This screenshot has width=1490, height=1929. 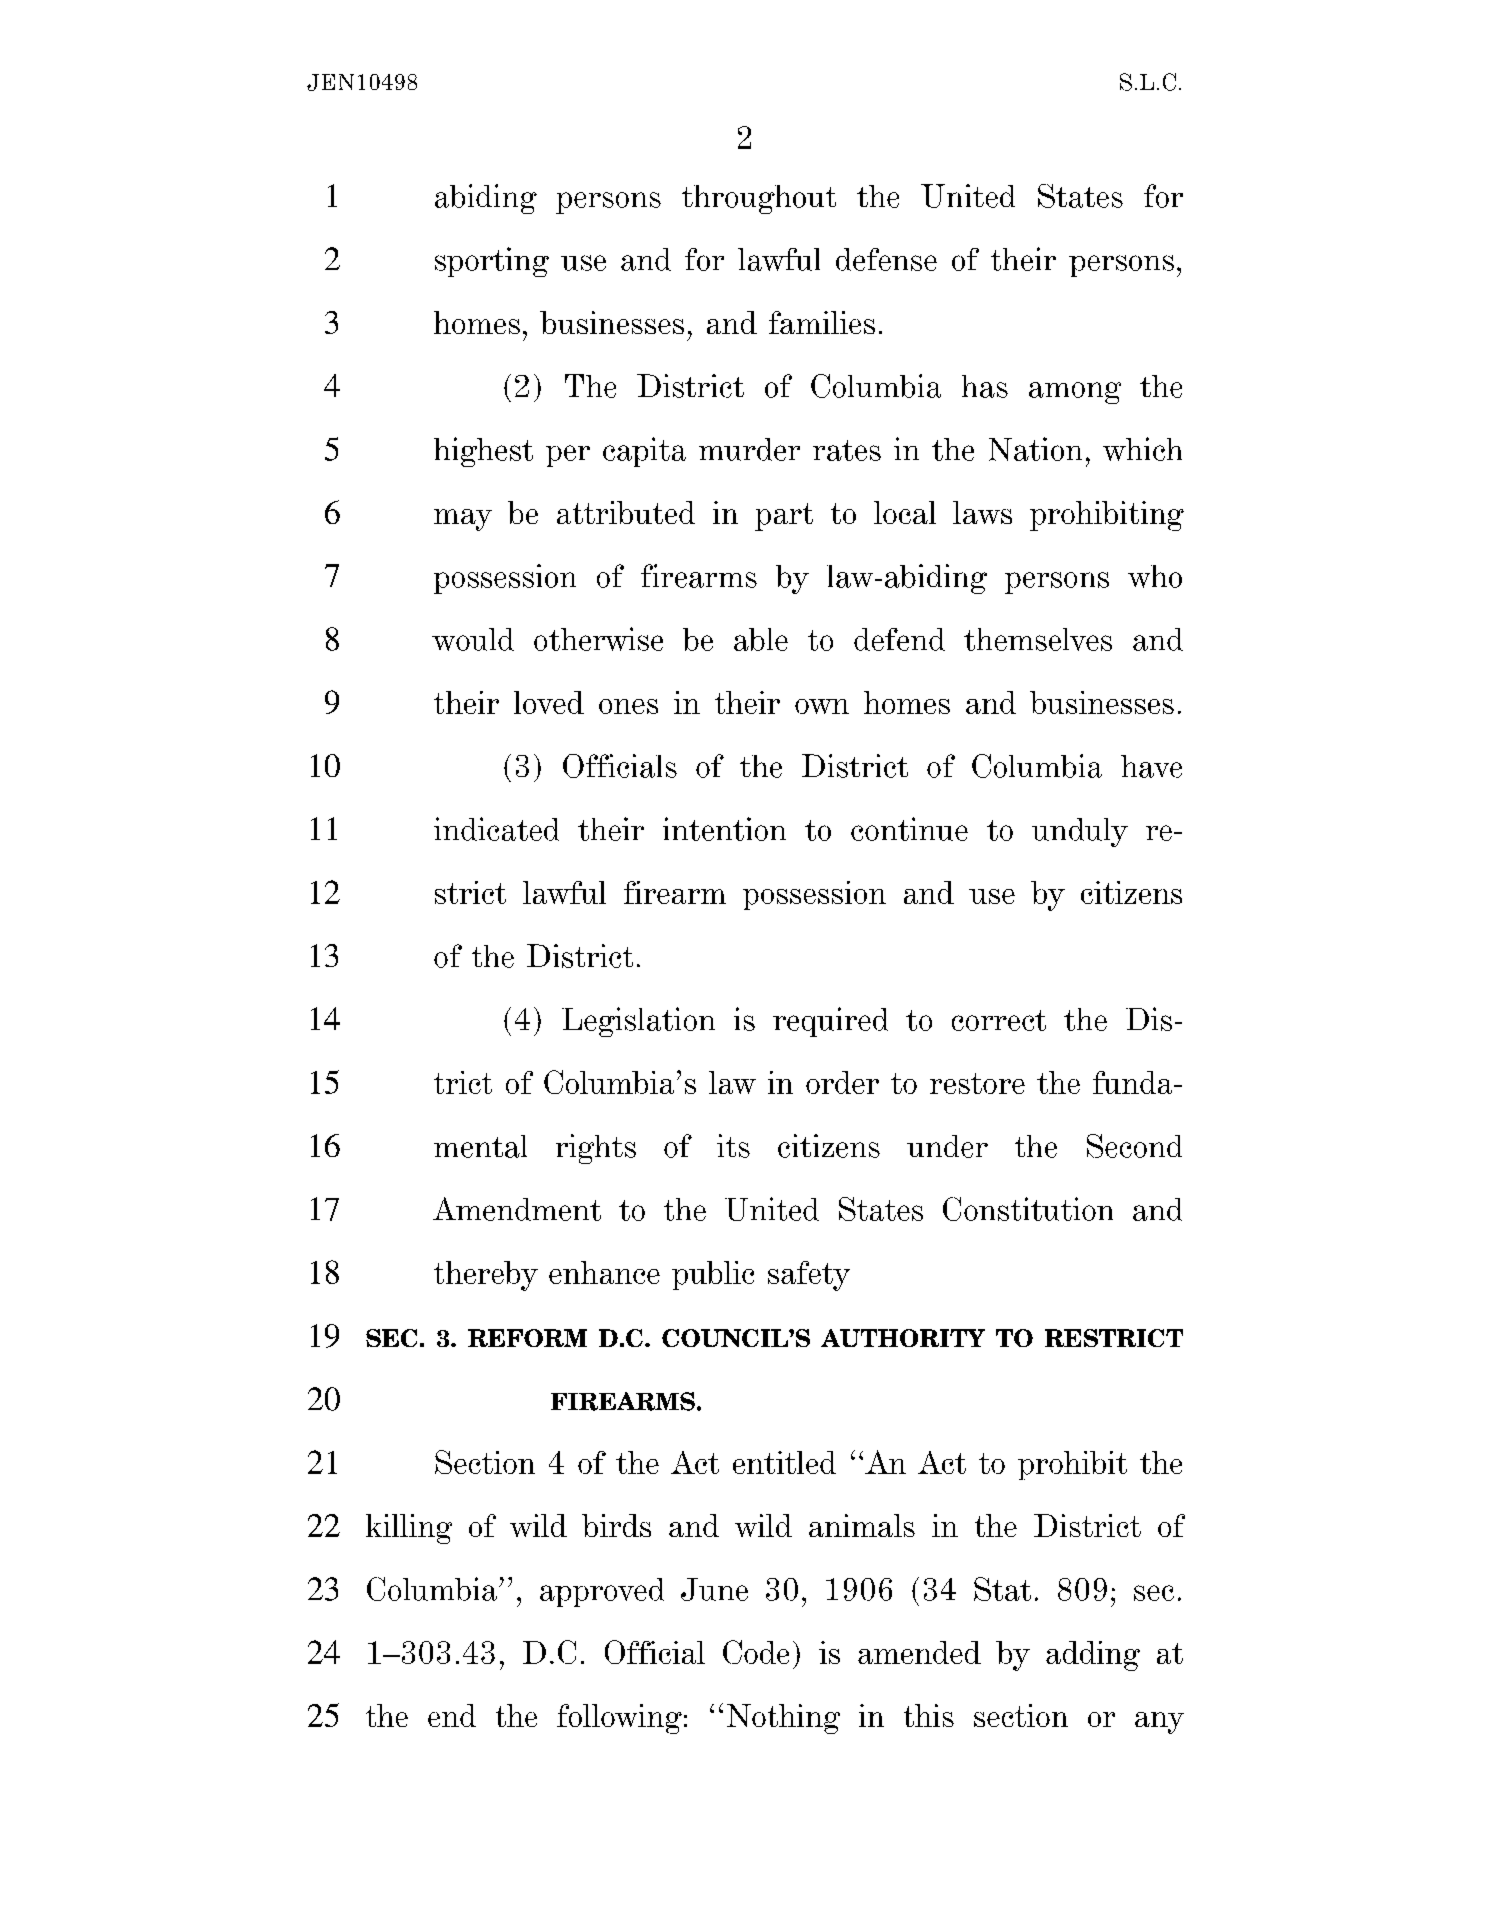 What do you see at coordinates (619, 1719) in the screenshot?
I see `following` at bounding box center [619, 1719].
